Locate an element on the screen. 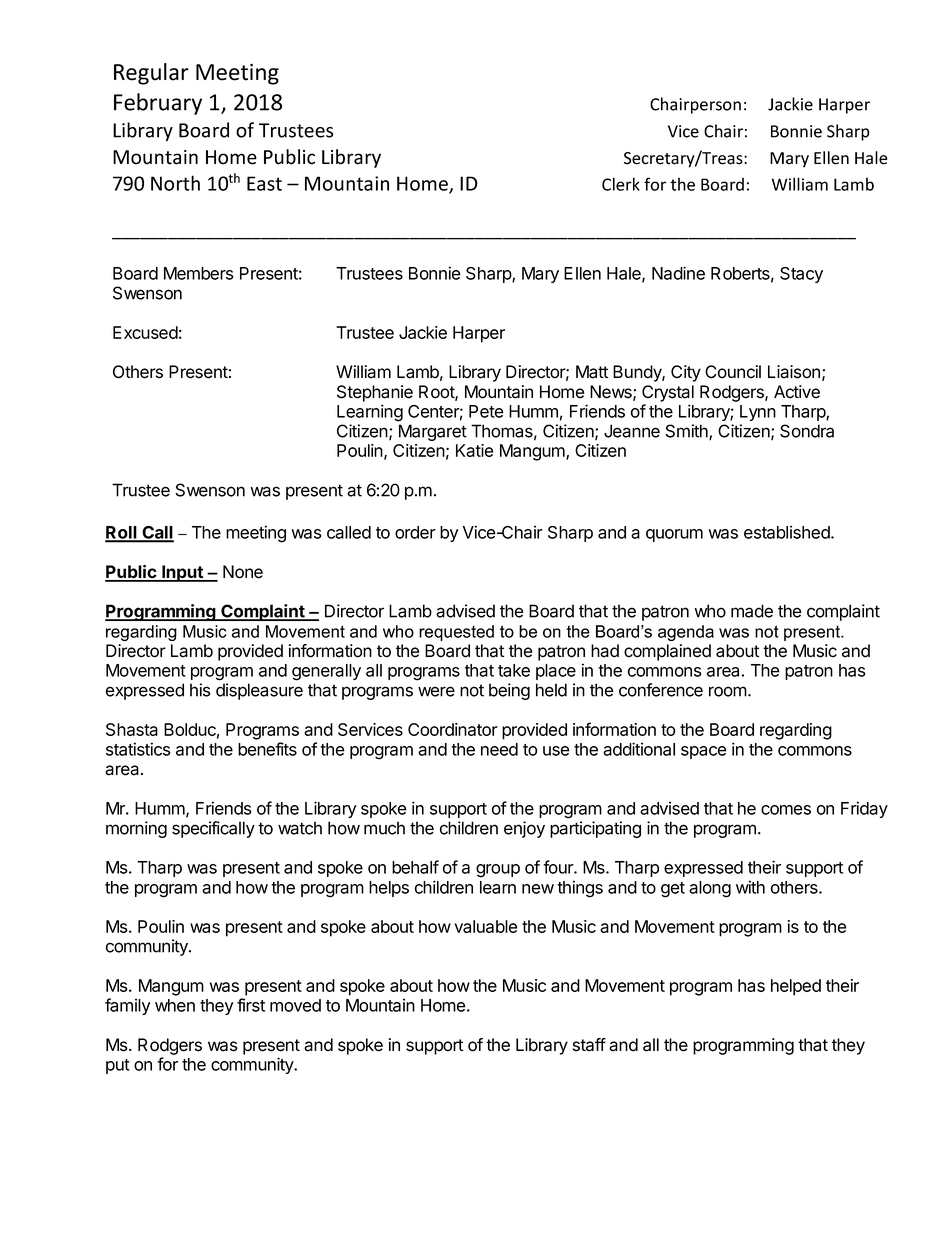 The width and height of the screenshot is (952, 1233). first is located at coordinates (251, 1005).
